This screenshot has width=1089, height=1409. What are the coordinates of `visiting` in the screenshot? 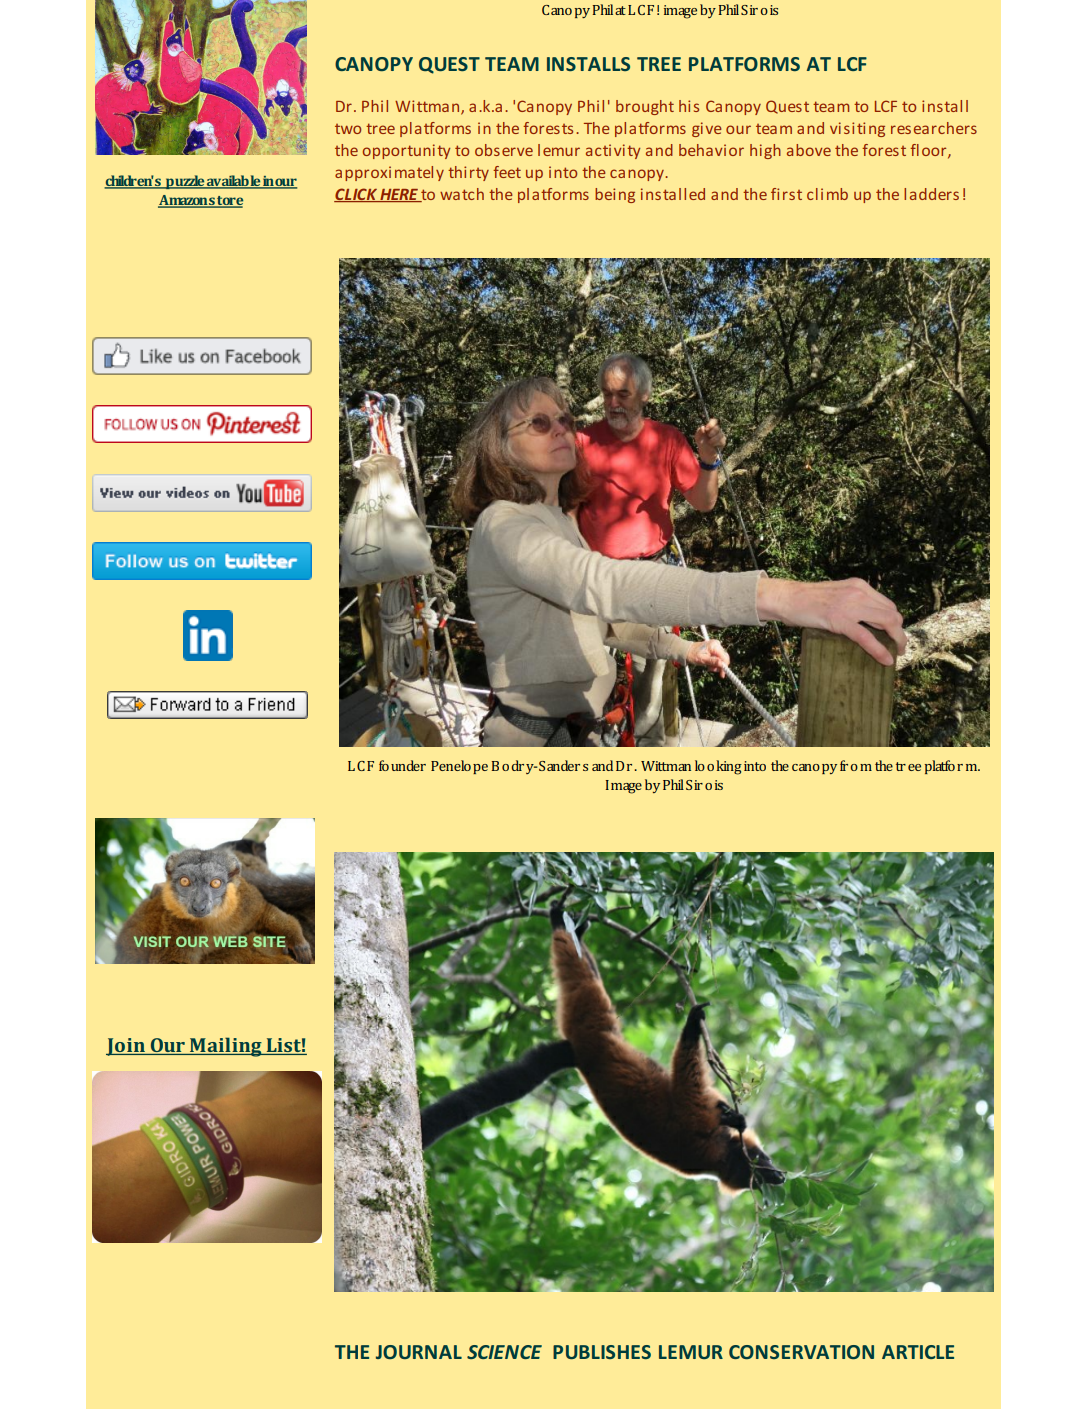 It's located at (857, 129).
